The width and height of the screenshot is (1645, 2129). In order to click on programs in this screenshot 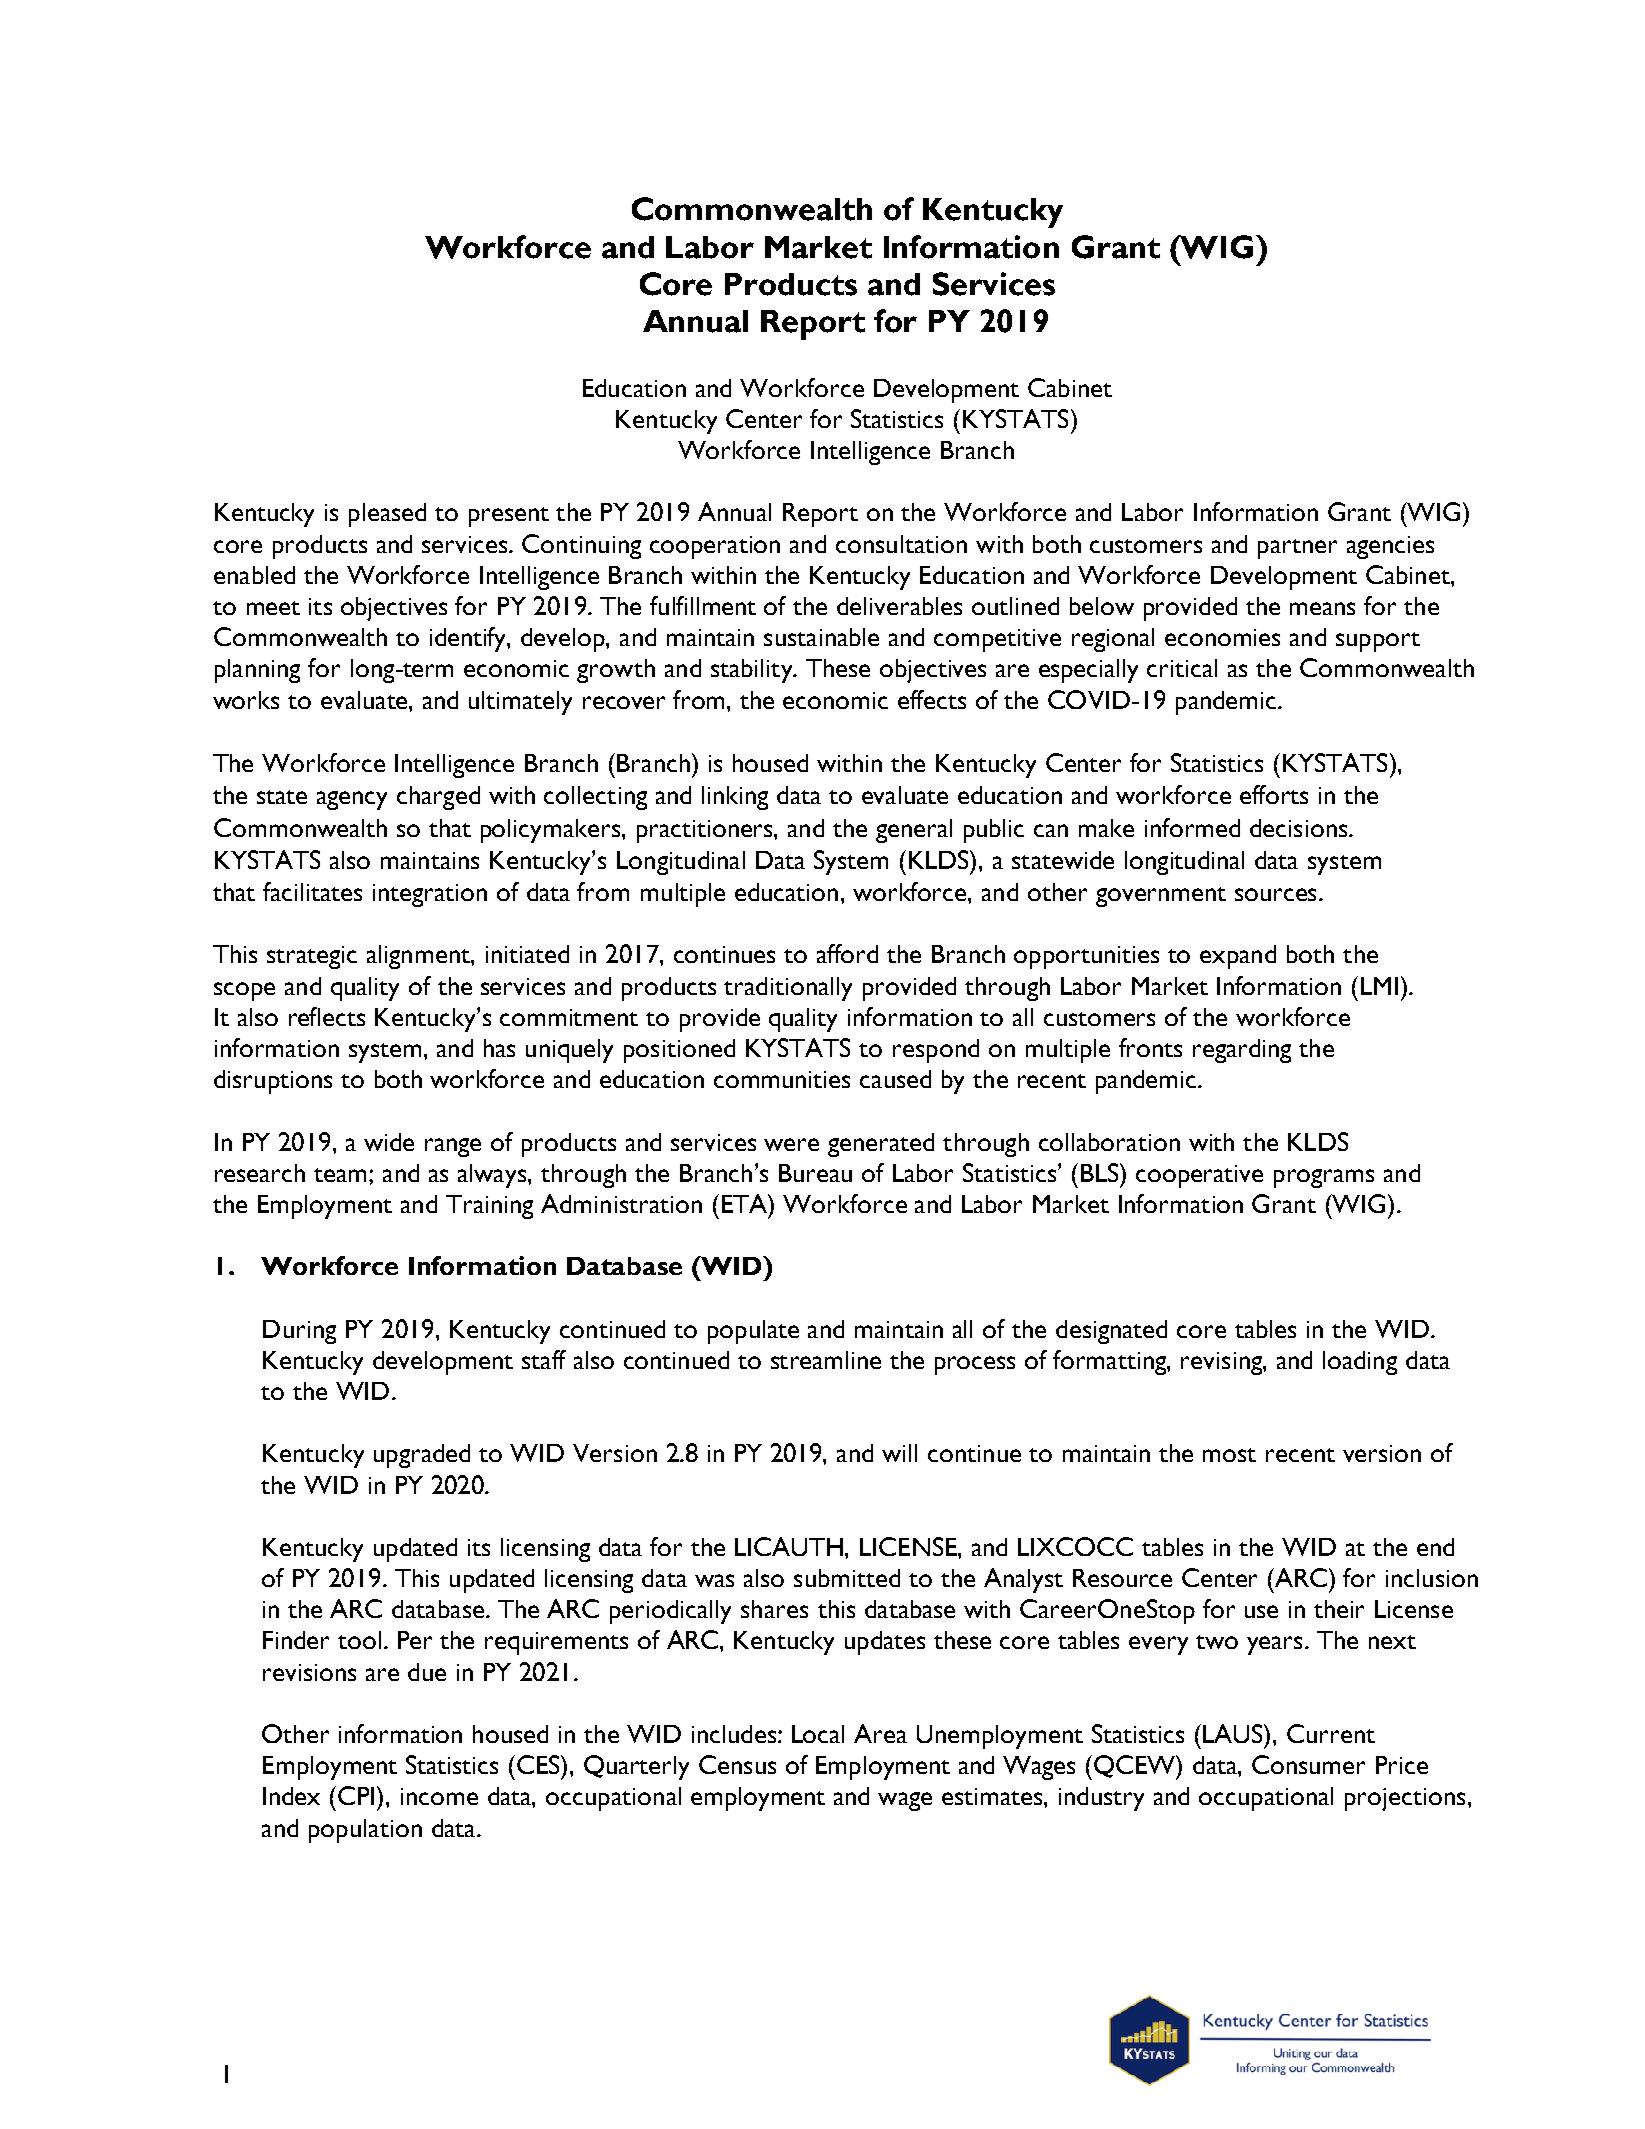, I will do `click(1324, 1178)`.
